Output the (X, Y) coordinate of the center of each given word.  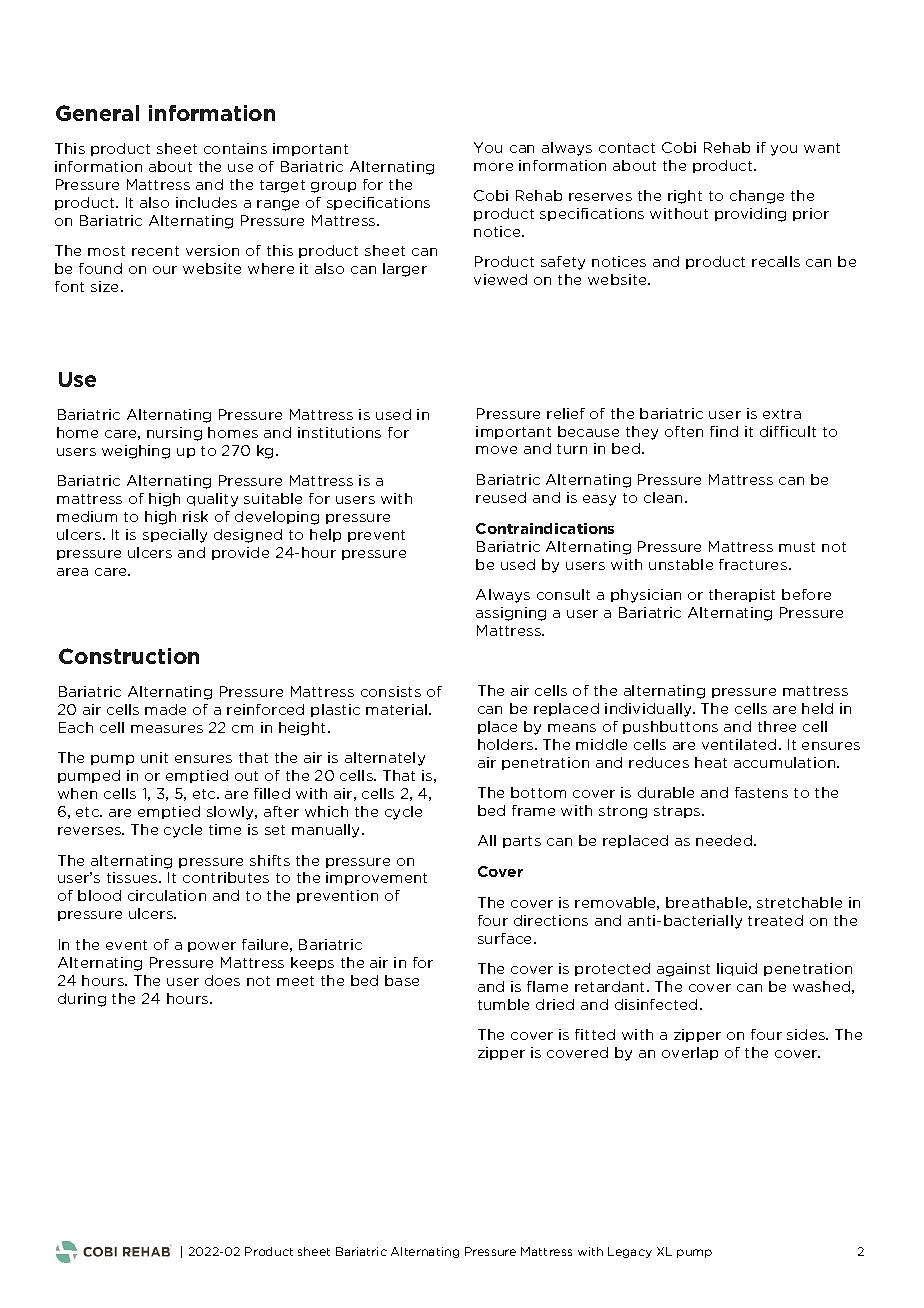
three (777, 726)
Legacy (630, 1252)
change (757, 197)
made (165, 709)
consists (391, 691)
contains (235, 148)
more (493, 167)
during (82, 1000)
